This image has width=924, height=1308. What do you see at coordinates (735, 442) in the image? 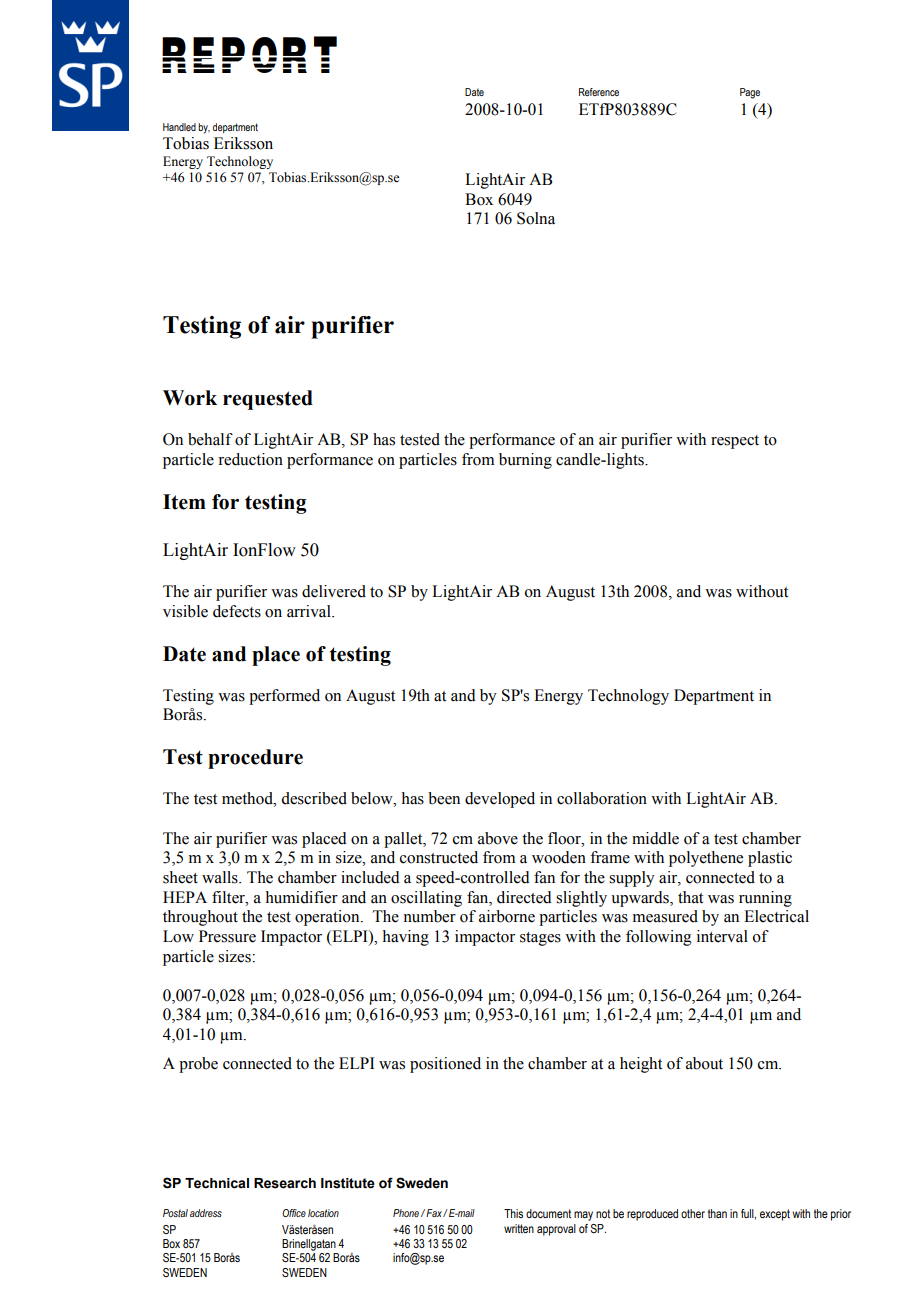
I see `respect` at bounding box center [735, 442].
